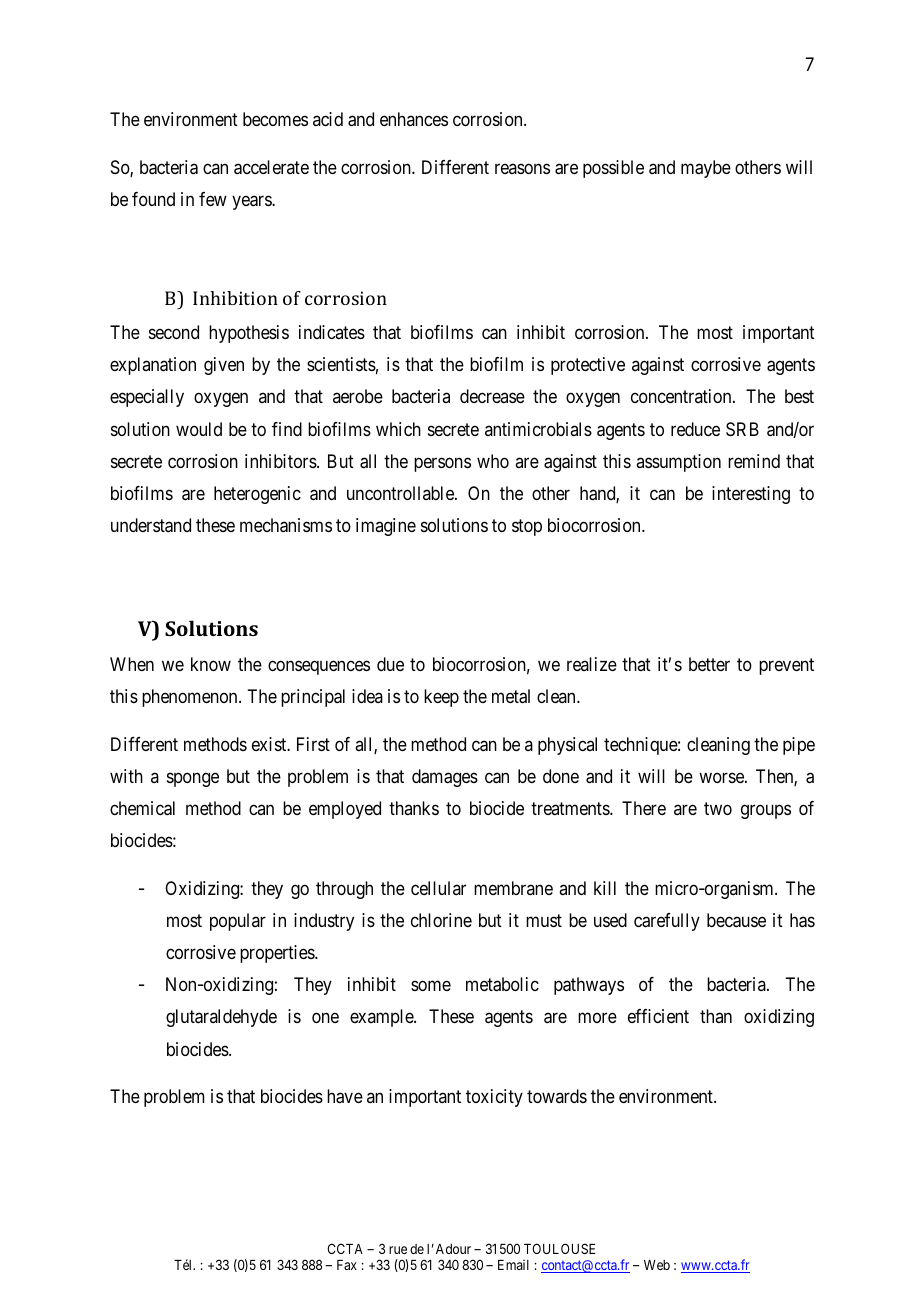  What do you see at coordinates (736, 920) in the image?
I see `because` at bounding box center [736, 920].
